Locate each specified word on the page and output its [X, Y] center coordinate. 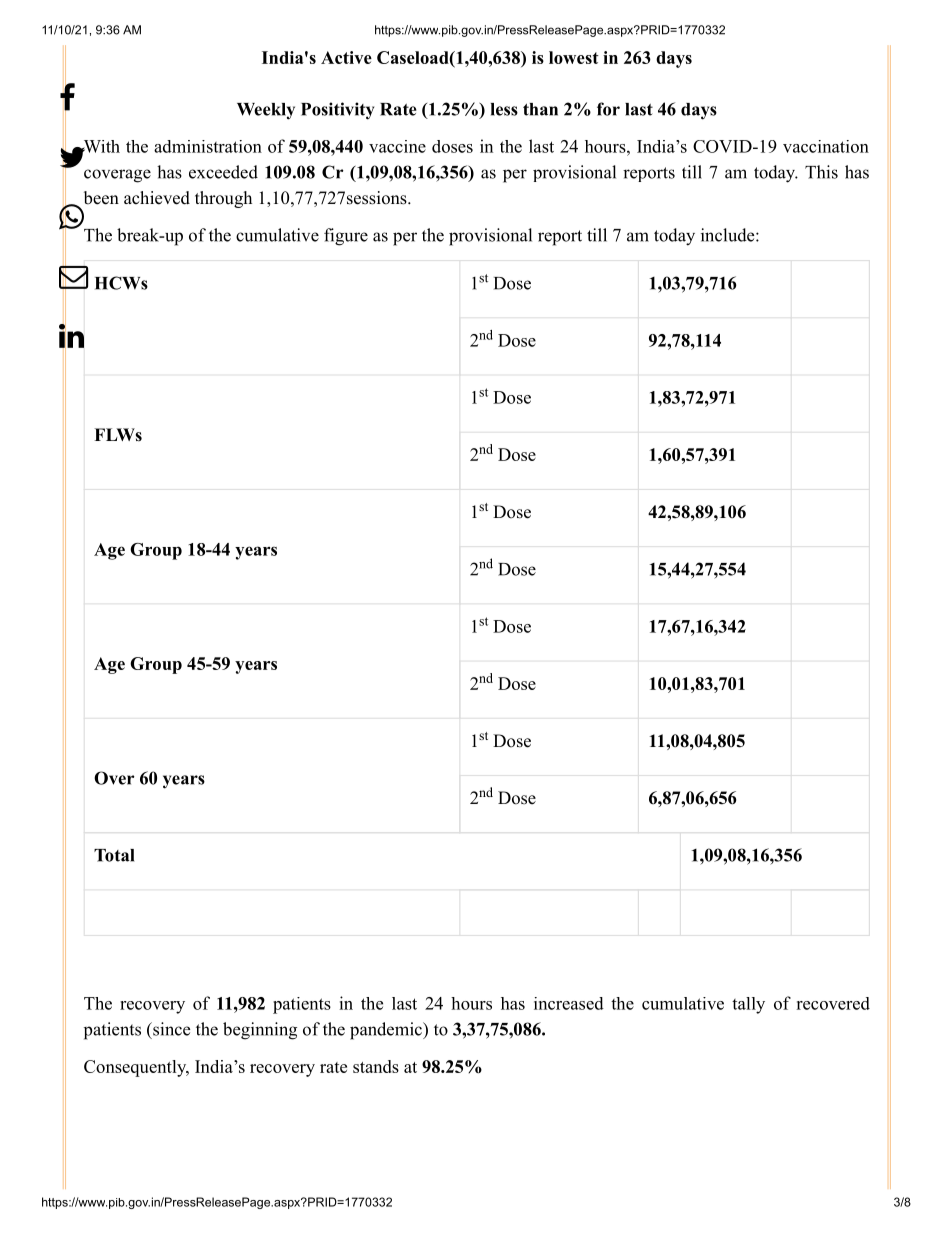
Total [114, 855]
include [727, 235]
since [170, 1029]
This [821, 172]
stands [376, 1066]
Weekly [266, 111]
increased [569, 1003]
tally [748, 1005]
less [504, 109]
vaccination [826, 146]
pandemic [387, 1031]
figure [346, 237]
